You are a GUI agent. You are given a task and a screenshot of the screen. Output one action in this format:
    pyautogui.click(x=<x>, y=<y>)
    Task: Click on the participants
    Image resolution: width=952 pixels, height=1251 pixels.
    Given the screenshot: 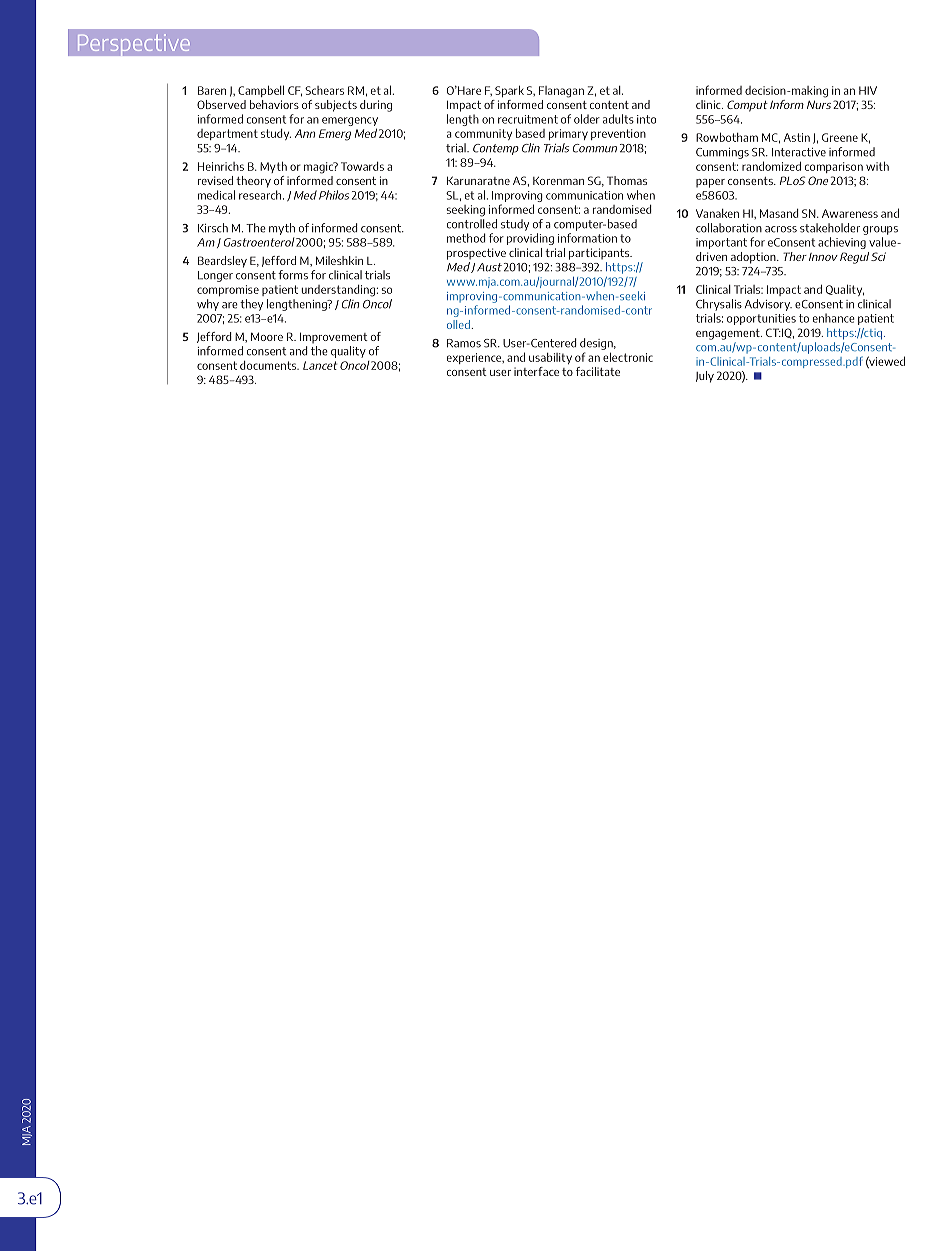 What is the action you would take?
    pyautogui.click(x=600, y=254)
